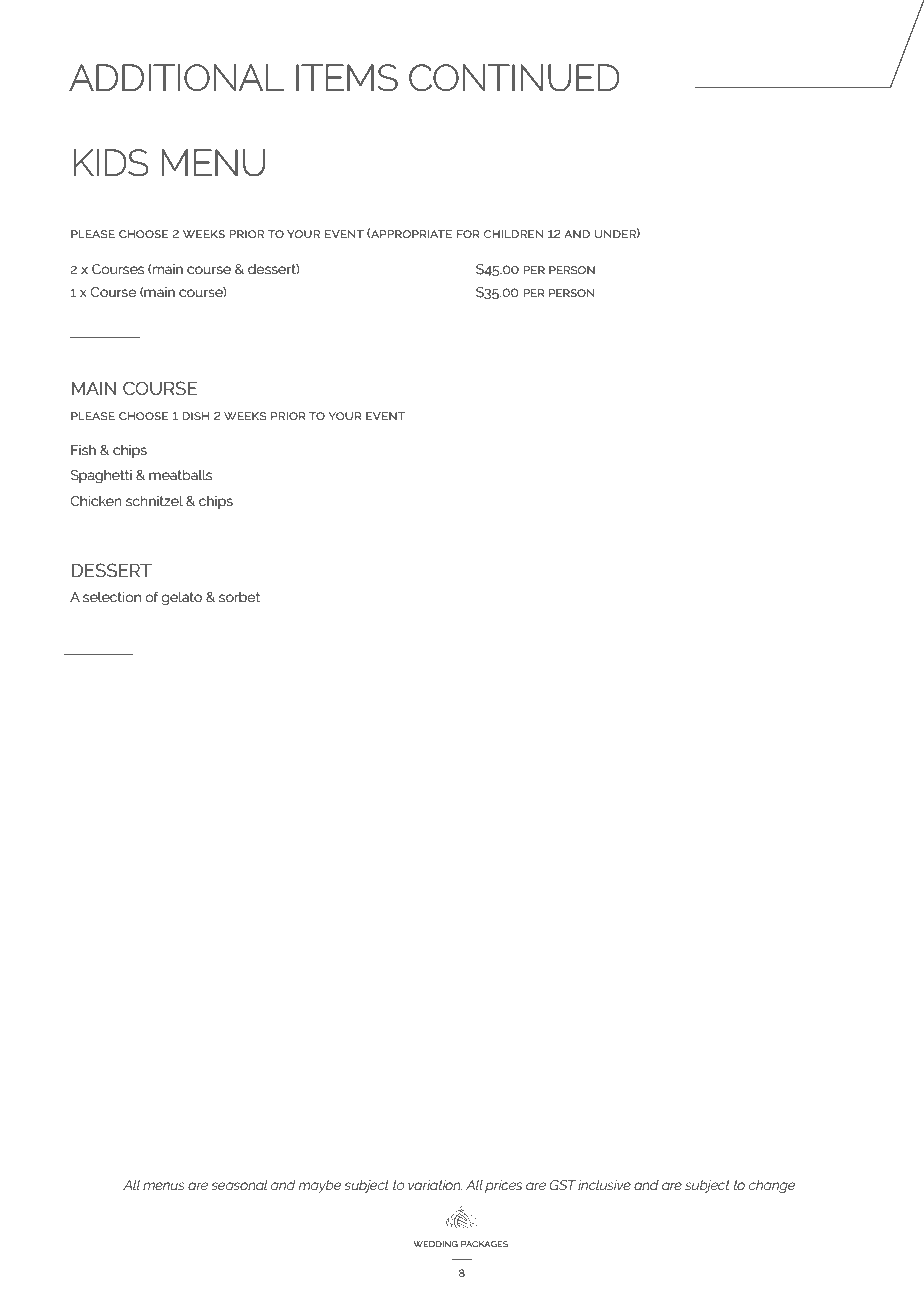  What do you see at coordinates (514, 234) in the page?
I see `children` at bounding box center [514, 234].
